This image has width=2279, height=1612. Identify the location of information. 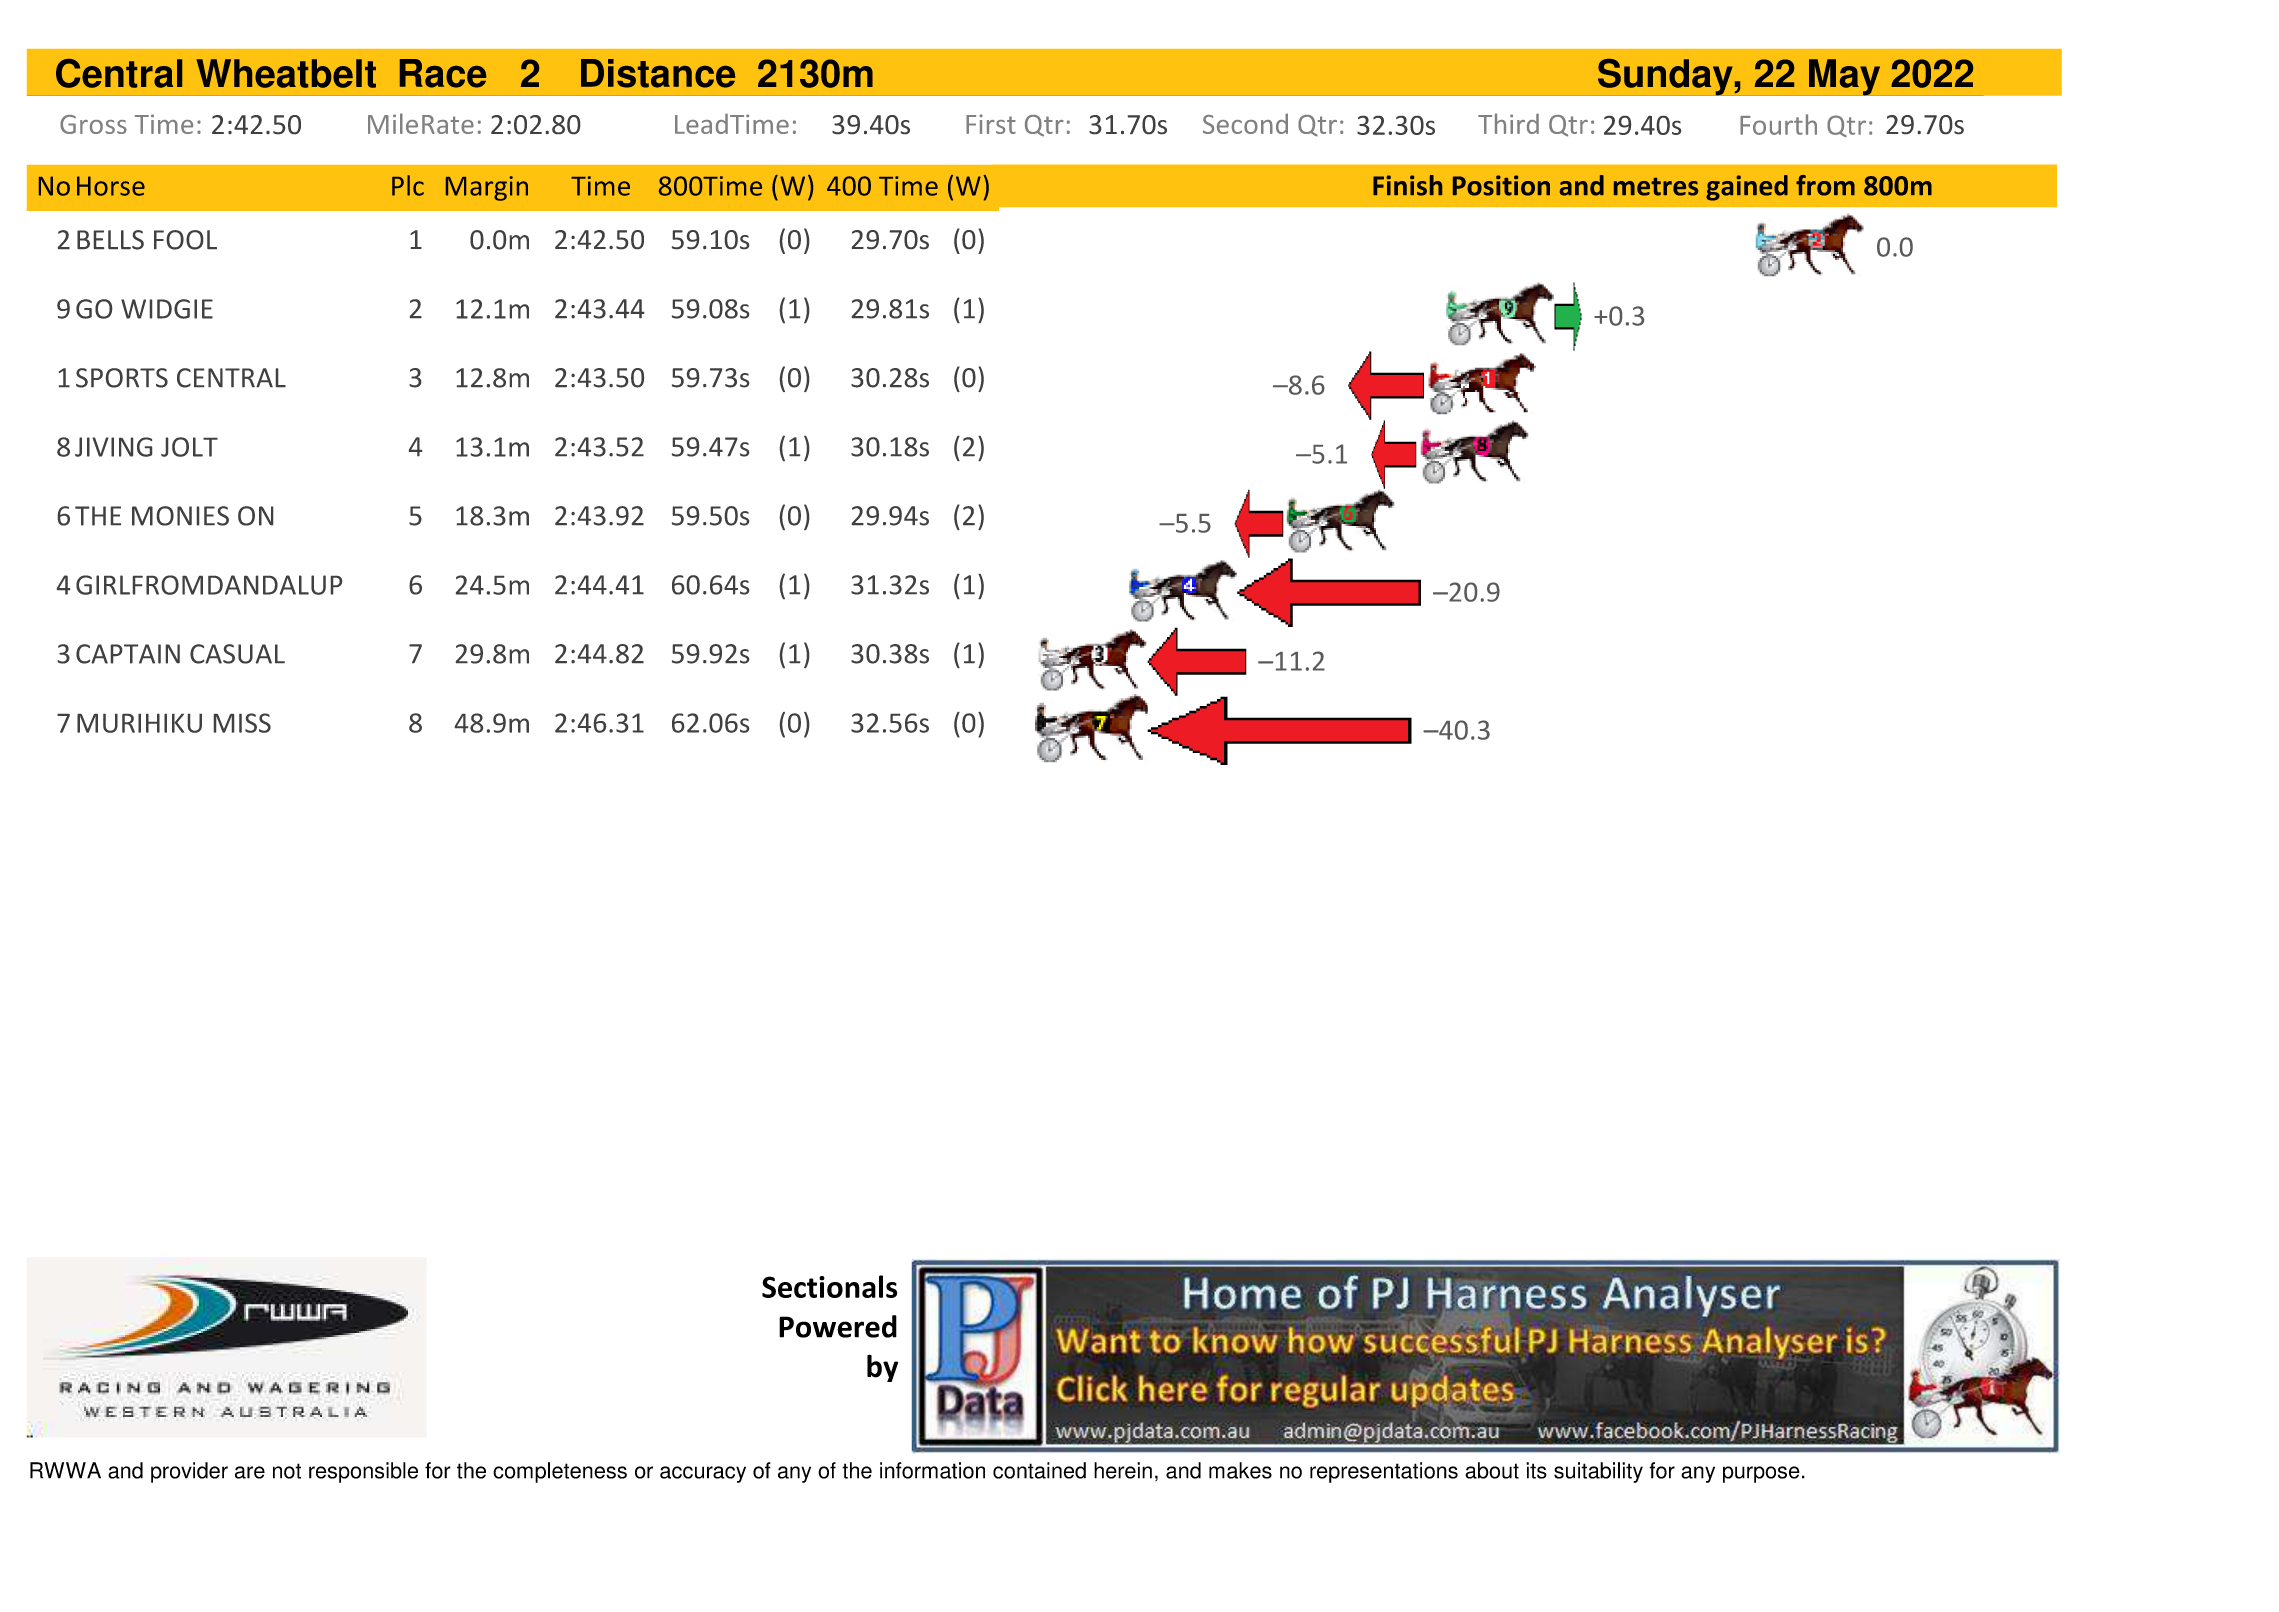
(932, 1470).
